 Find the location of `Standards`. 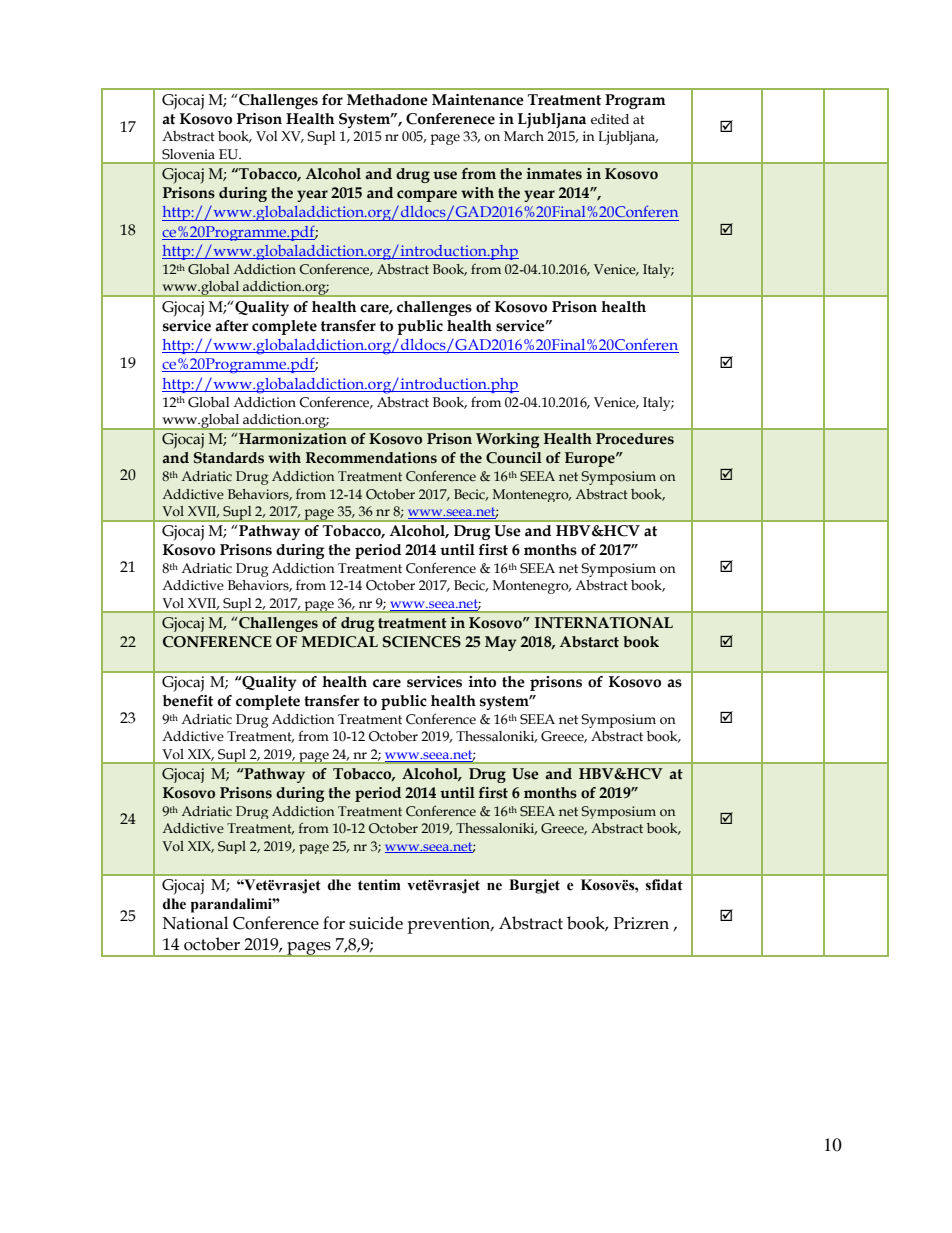

Standards is located at coordinates (229, 458).
